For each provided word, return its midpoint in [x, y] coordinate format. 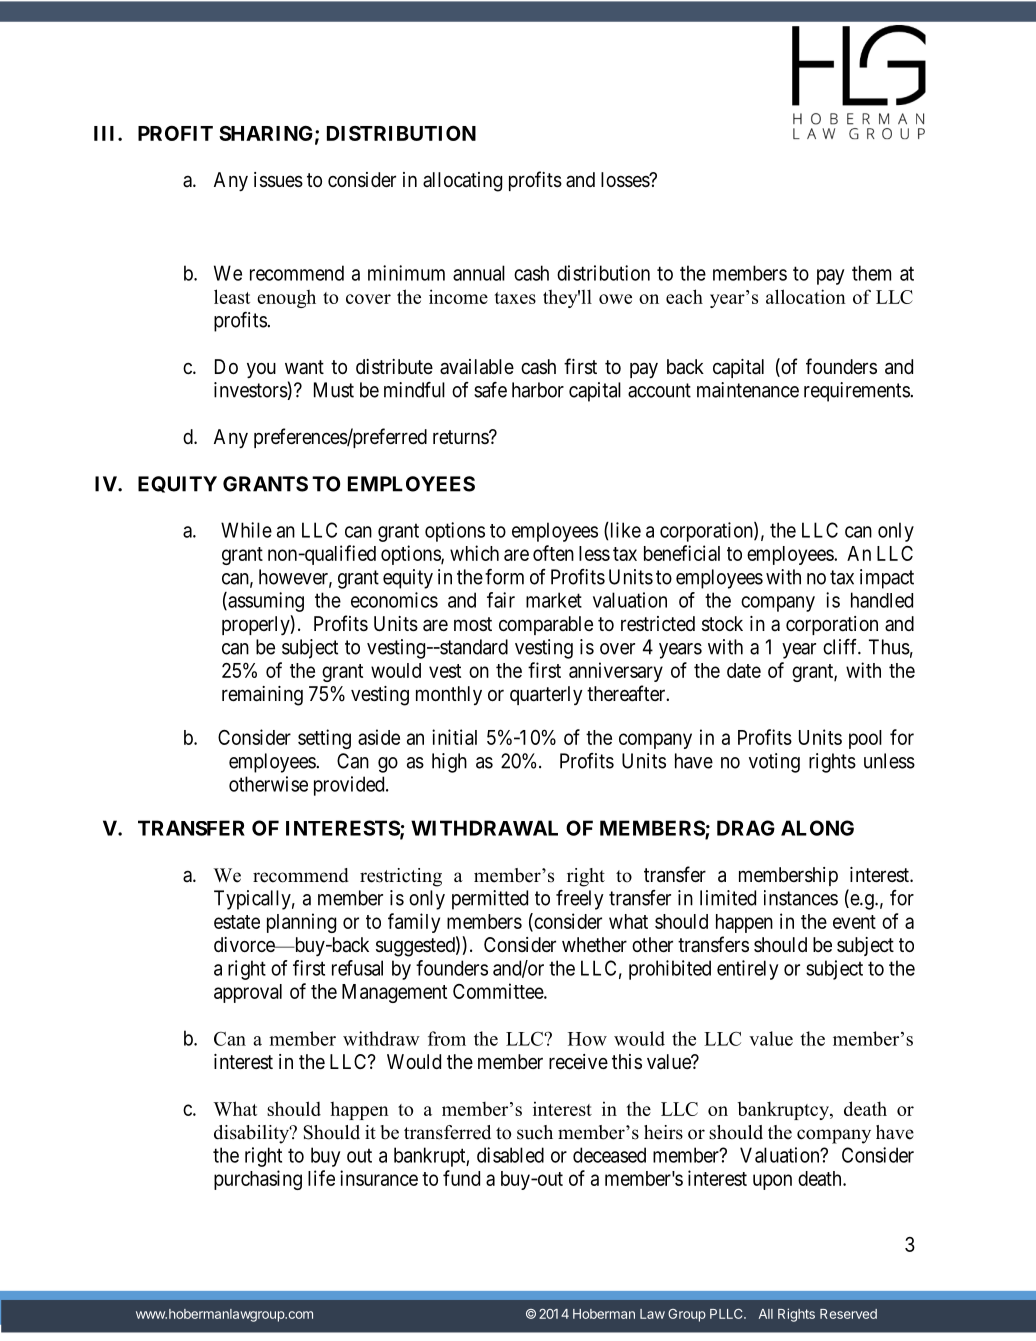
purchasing [258, 1180]
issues [278, 180]
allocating [462, 182]
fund [461, 1178]
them [871, 273]
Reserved [848, 1314]
